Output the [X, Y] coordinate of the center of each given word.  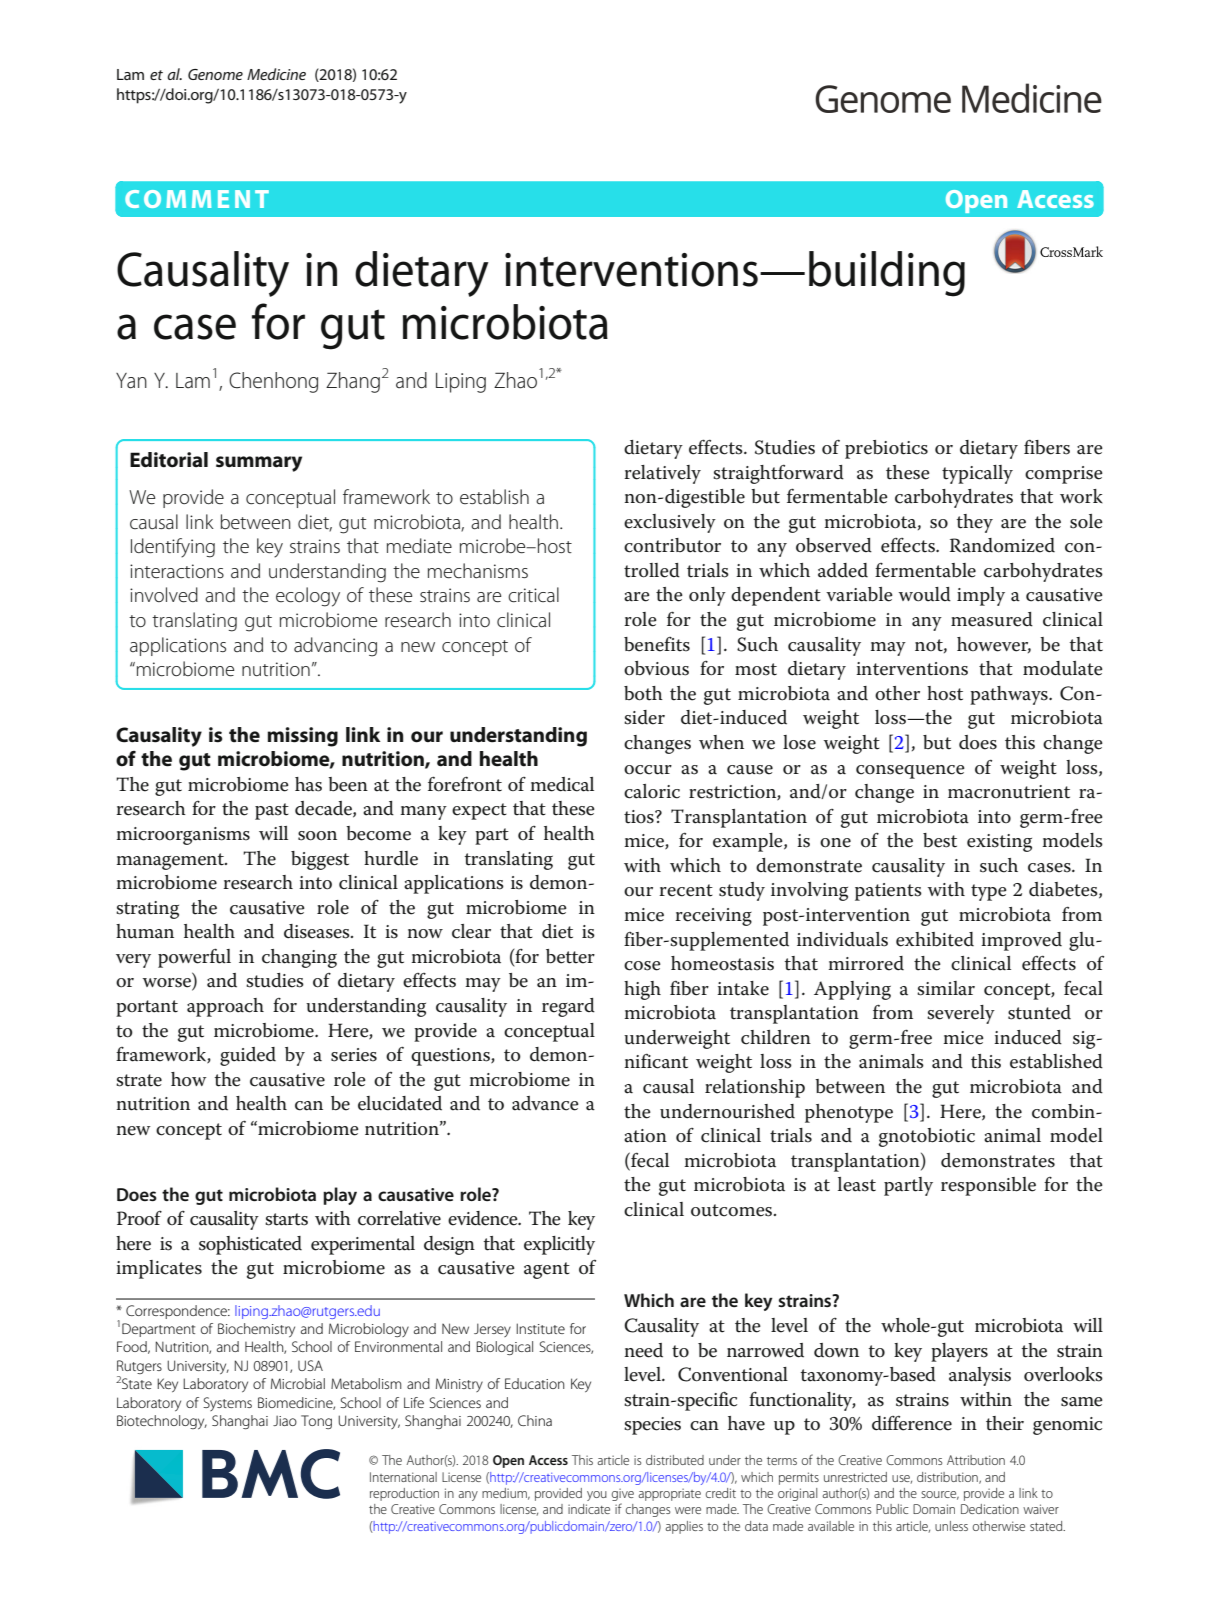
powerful [194, 958]
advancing [335, 647]
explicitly [559, 1245]
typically [977, 474]
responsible [988, 1186]
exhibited [935, 939]
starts [286, 1219]
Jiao [285, 1421]
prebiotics [886, 449]
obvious [656, 668]
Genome [215, 74]
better [570, 956]
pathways [1010, 695]
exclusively [670, 523]
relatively [662, 474]
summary [259, 464]
